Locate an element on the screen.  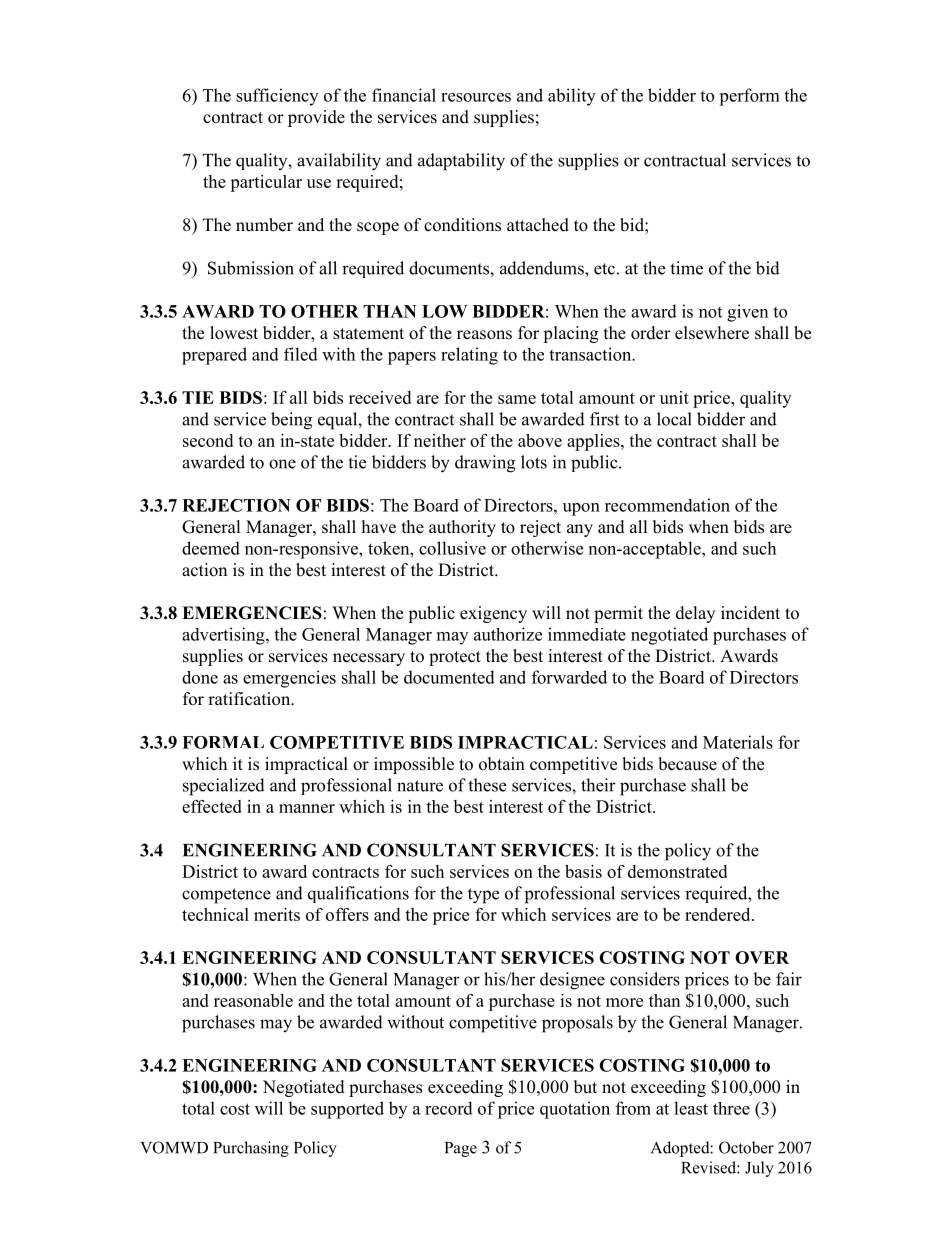
drawing is located at coordinates (485, 464).
